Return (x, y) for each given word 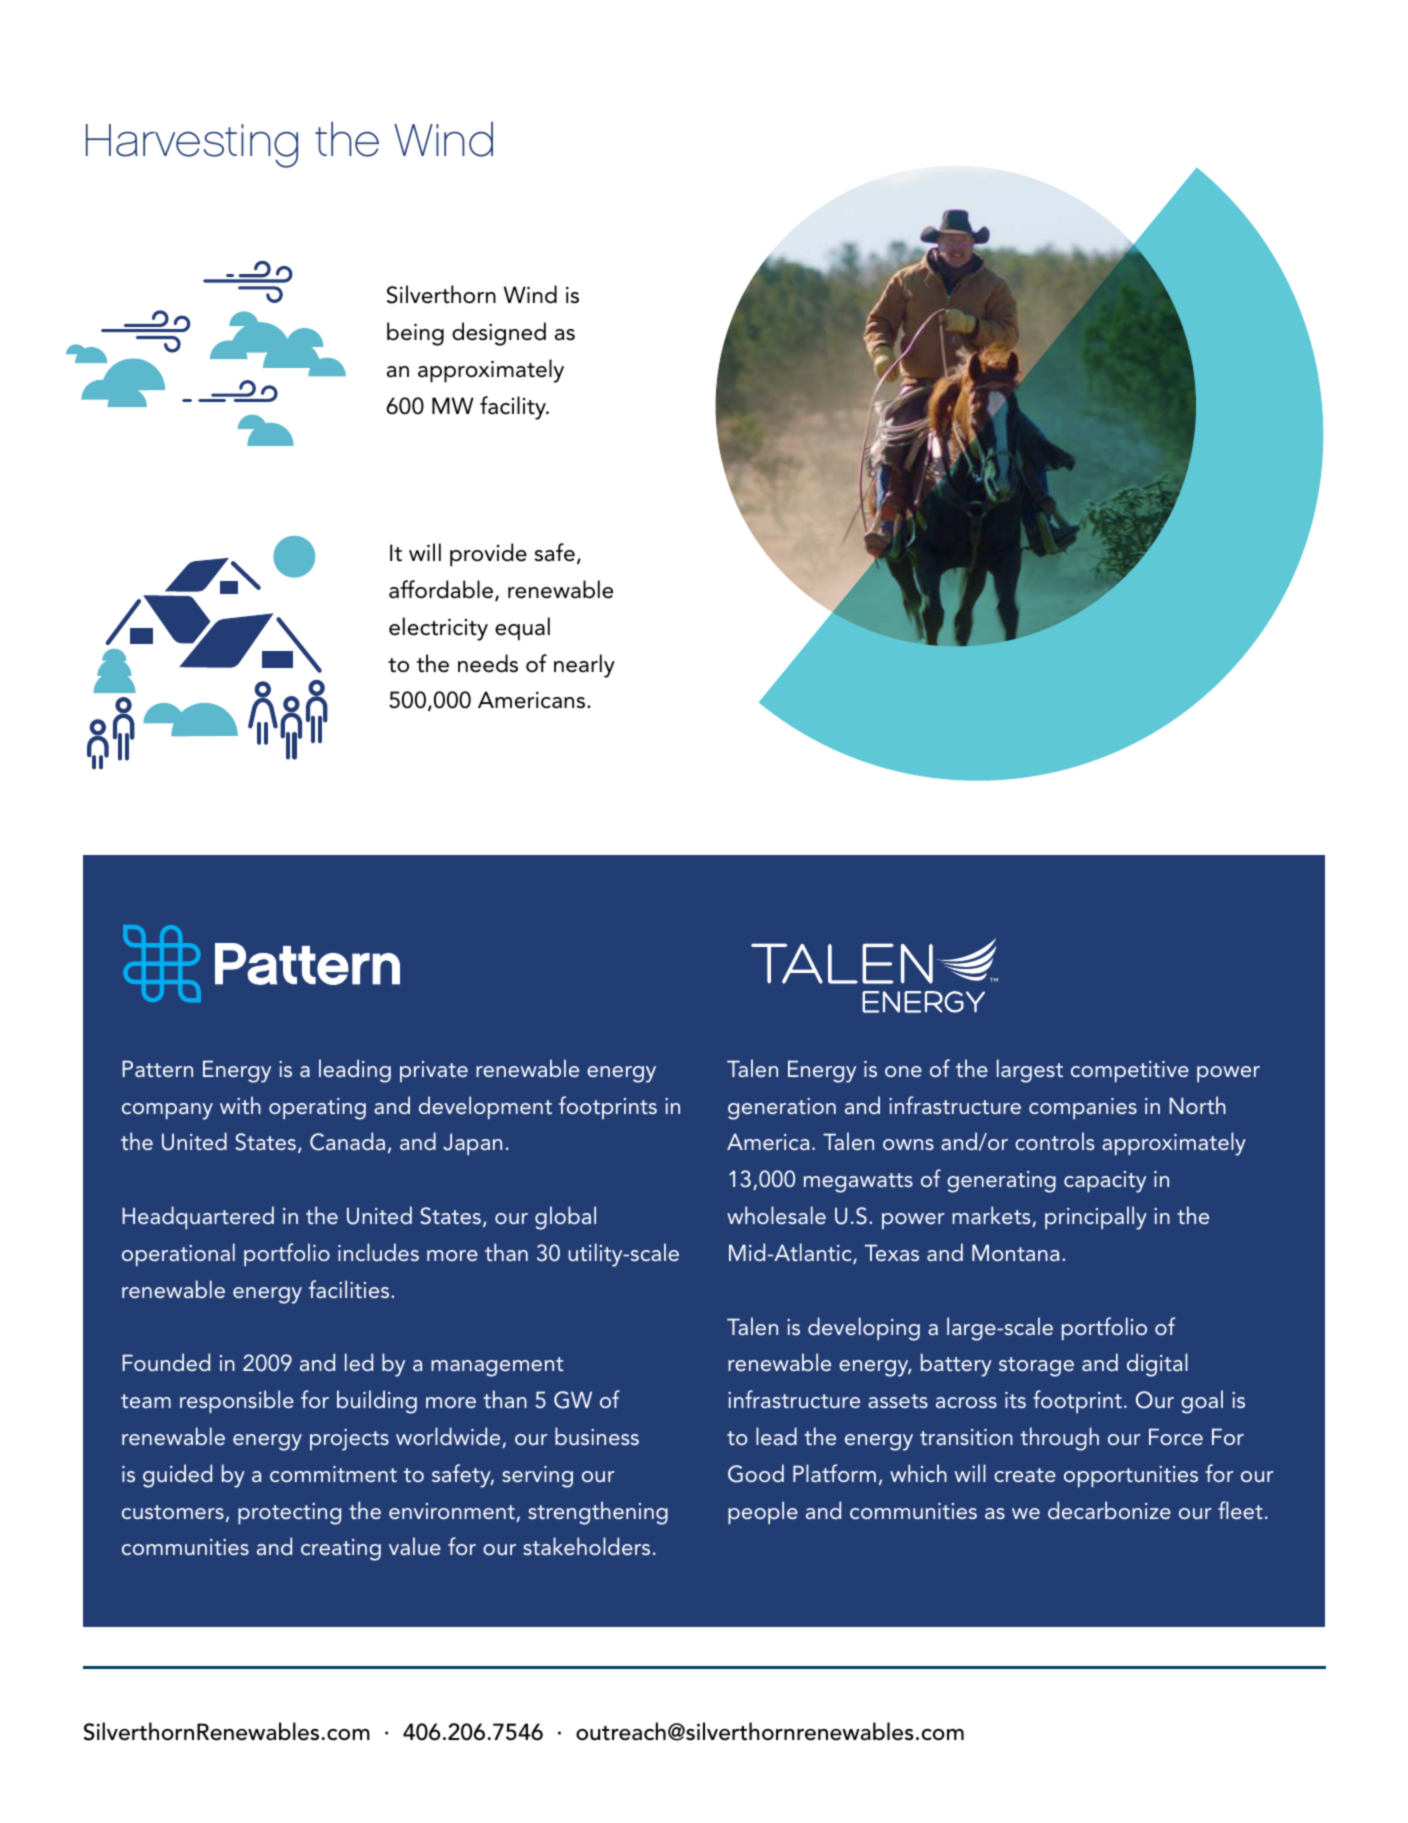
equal (522, 629)
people (763, 1512)
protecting (289, 1514)
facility (514, 408)
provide (488, 555)
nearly (584, 666)
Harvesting (192, 146)
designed (499, 334)
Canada (347, 1141)
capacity (1105, 1182)
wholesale (776, 1215)
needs (488, 663)
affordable (442, 590)
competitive (1130, 1071)
